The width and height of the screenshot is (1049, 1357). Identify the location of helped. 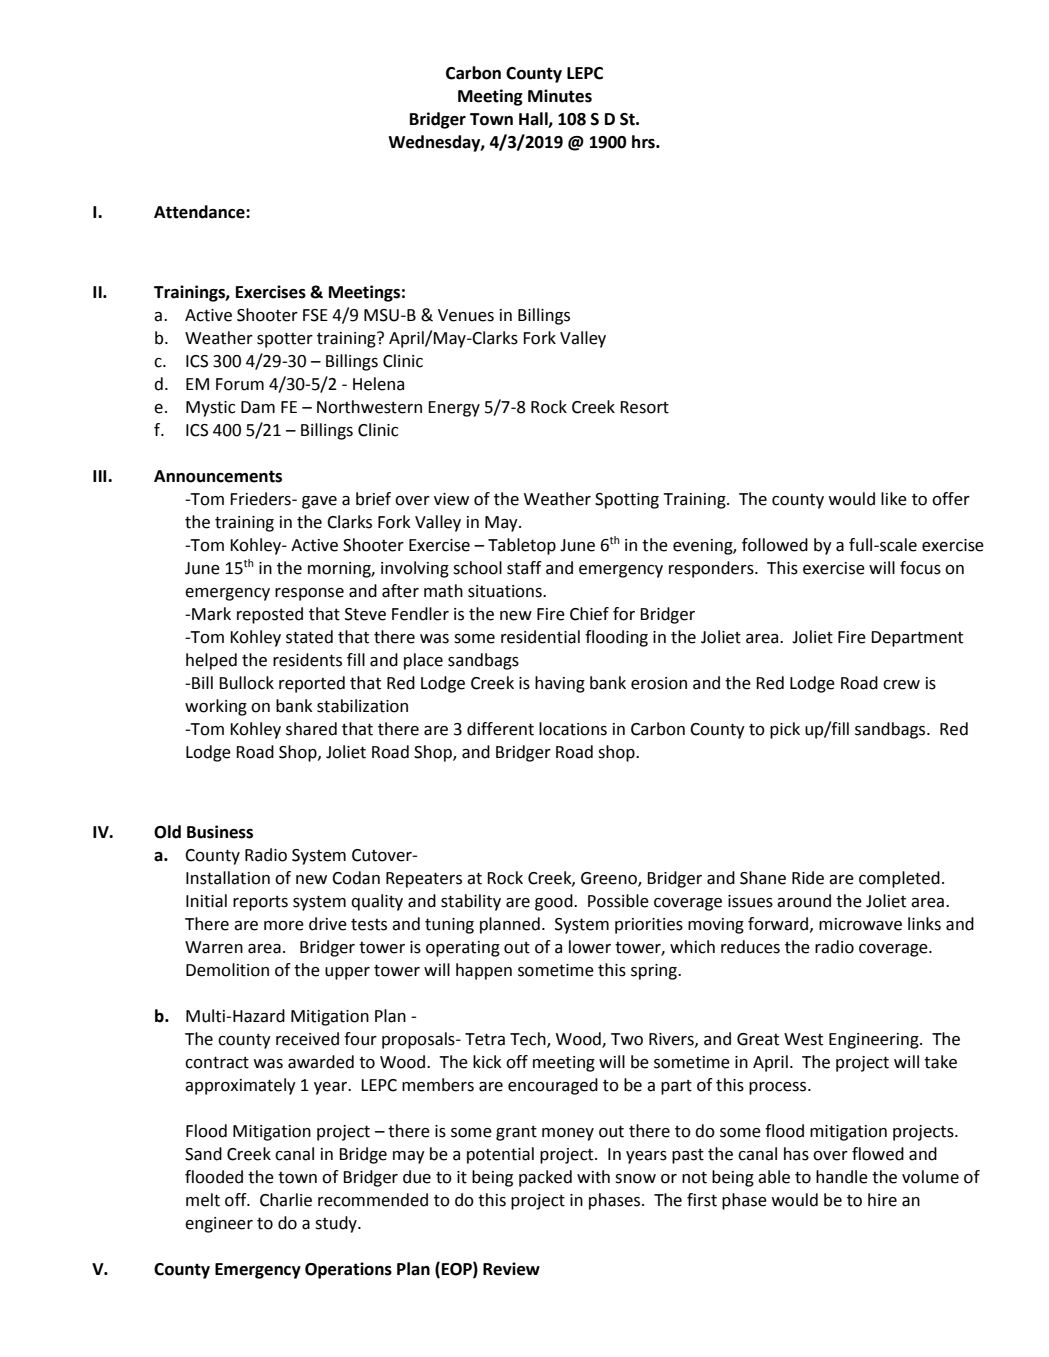
(211, 661).
